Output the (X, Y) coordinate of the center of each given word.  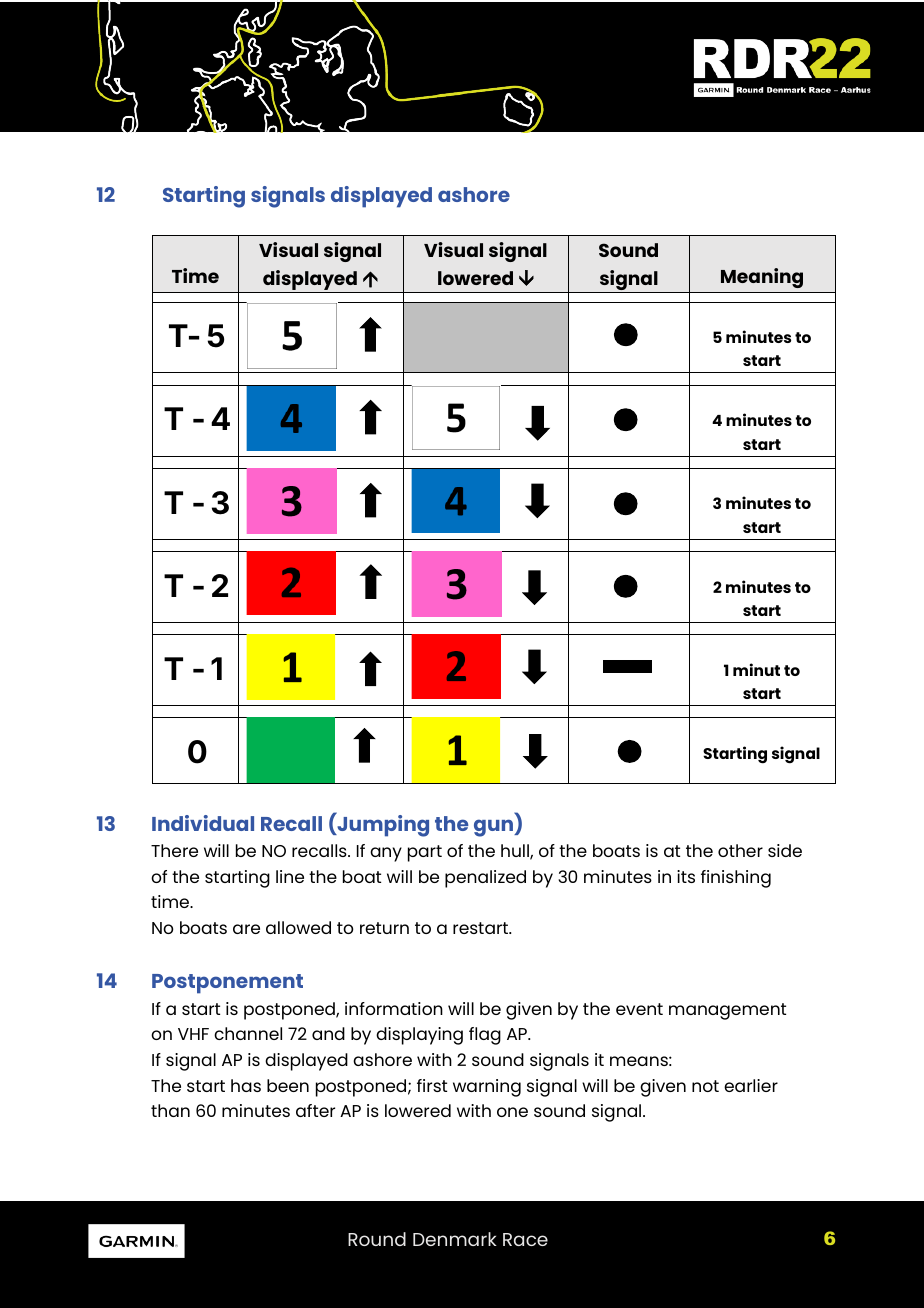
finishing (736, 879)
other (740, 850)
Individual (203, 823)
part (425, 853)
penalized (485, 879)
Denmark (455, 1239)
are (246, 929)
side (785, 850)
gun (494, 828)
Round (377, 1239)
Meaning (762, 278)
